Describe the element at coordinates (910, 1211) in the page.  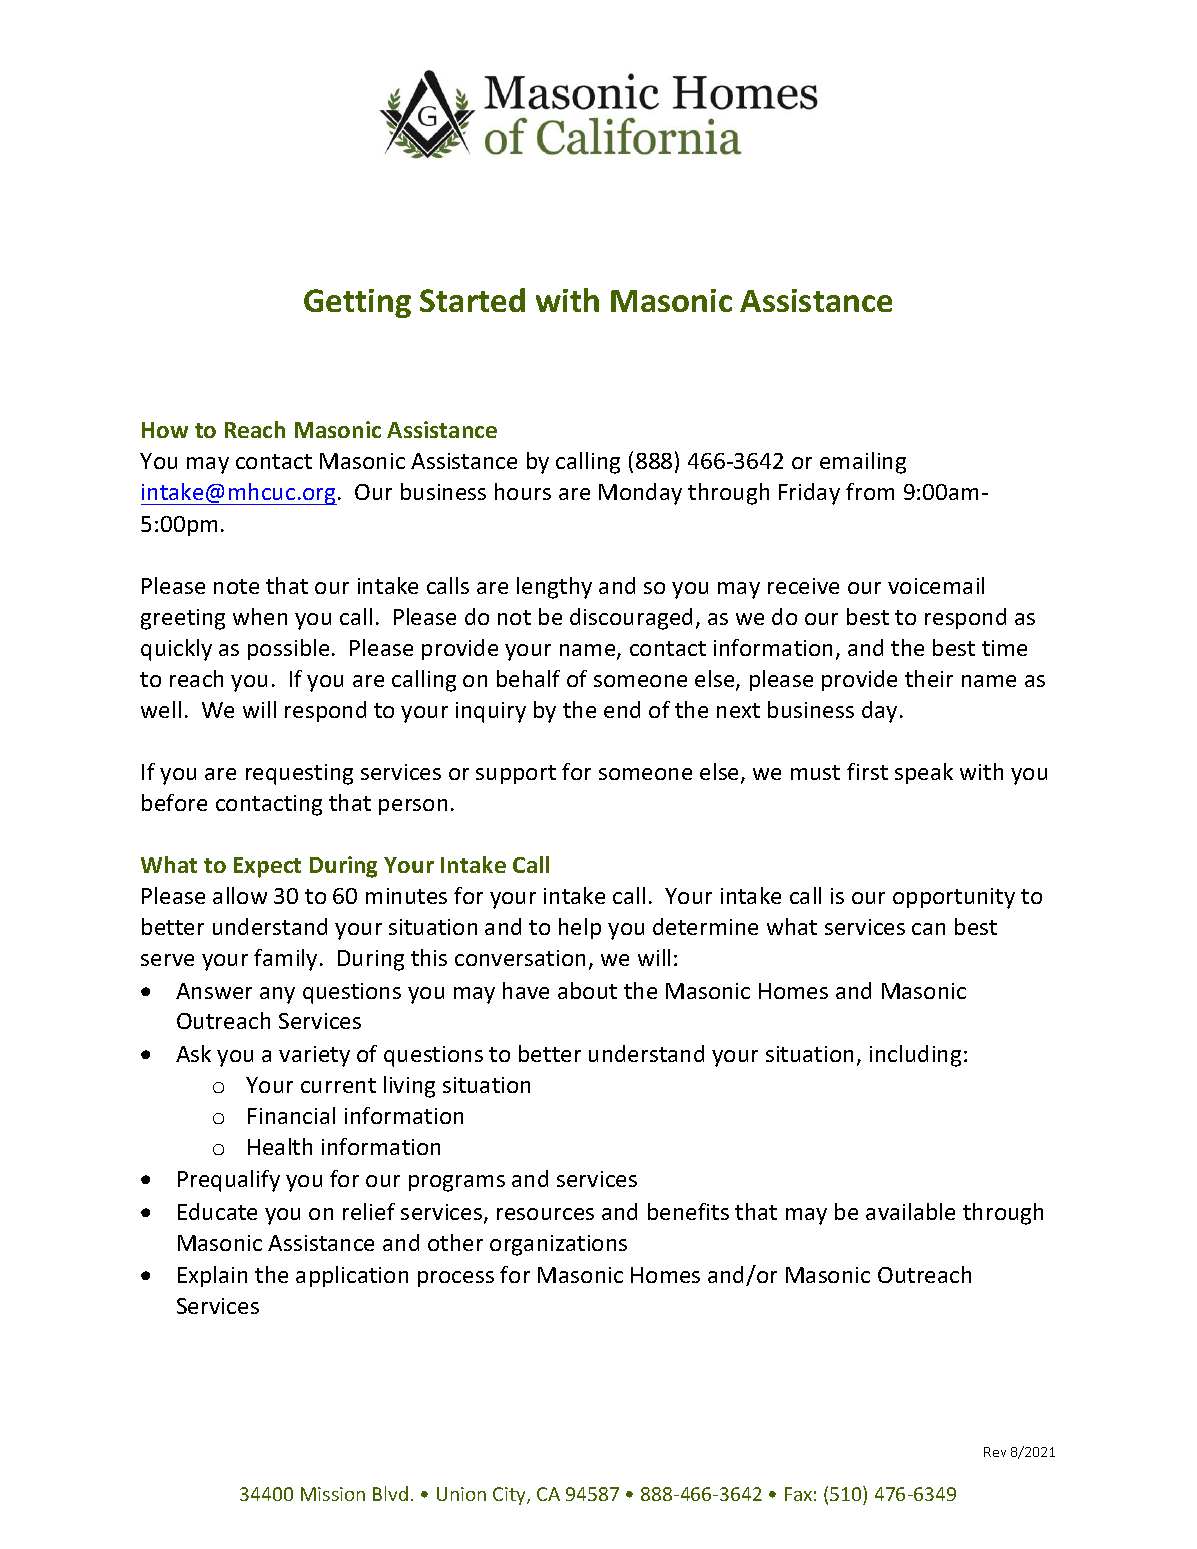
I see `available` at that location.
